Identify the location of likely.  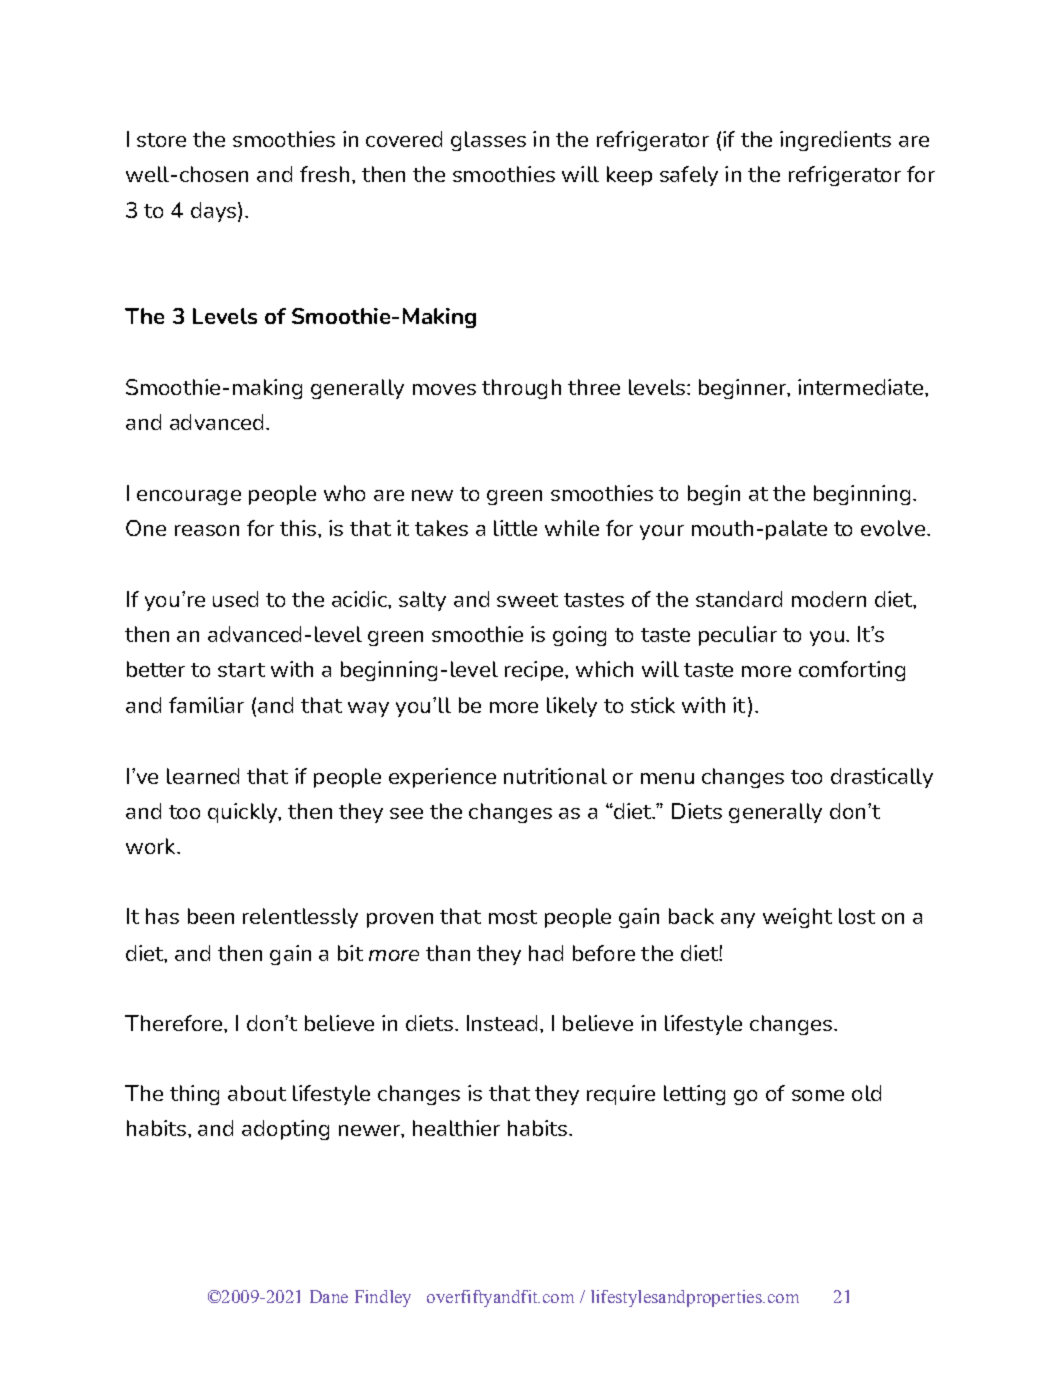
(572, 707).
